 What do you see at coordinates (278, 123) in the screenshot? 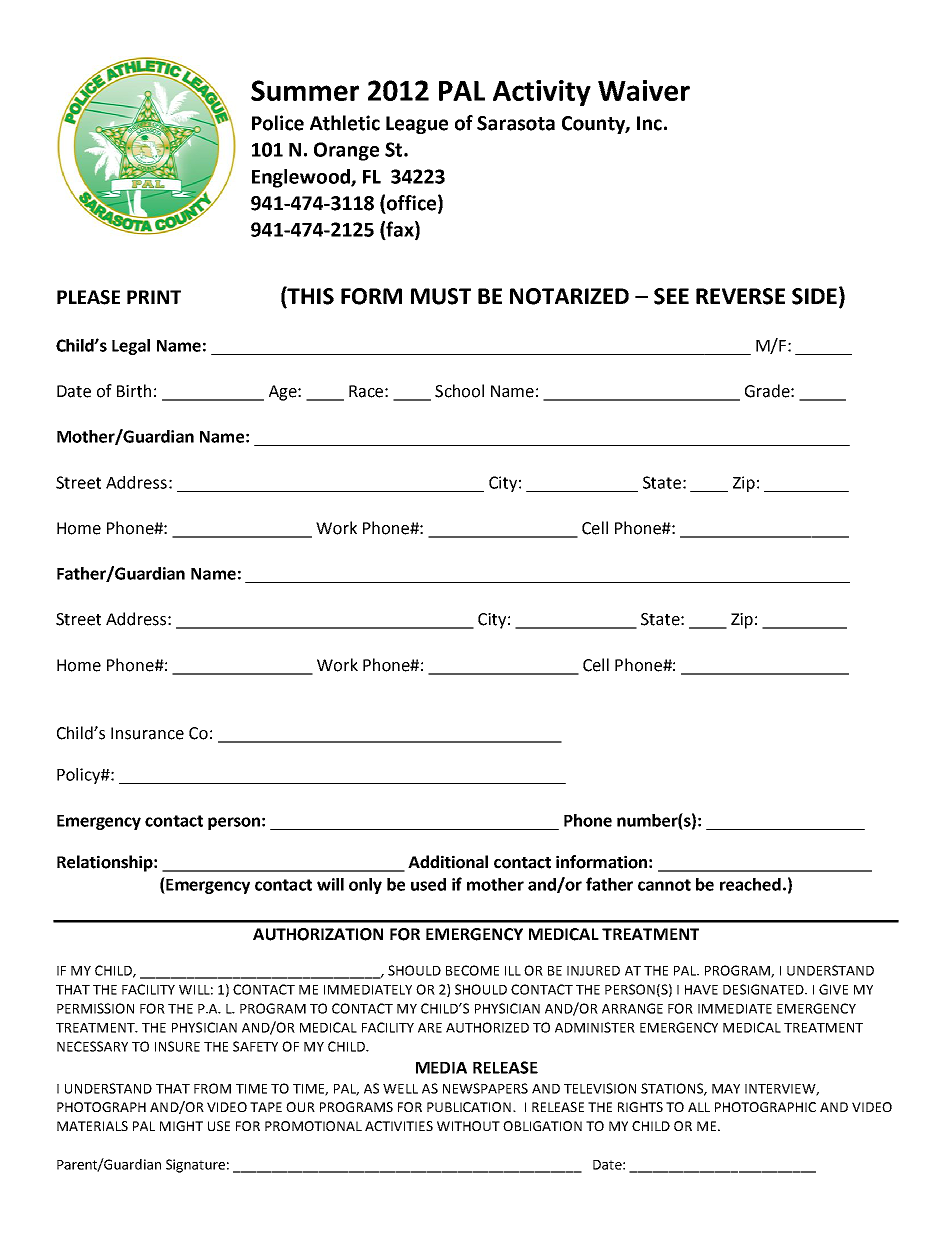
I see `Police` at bounding box center [278, 123].
